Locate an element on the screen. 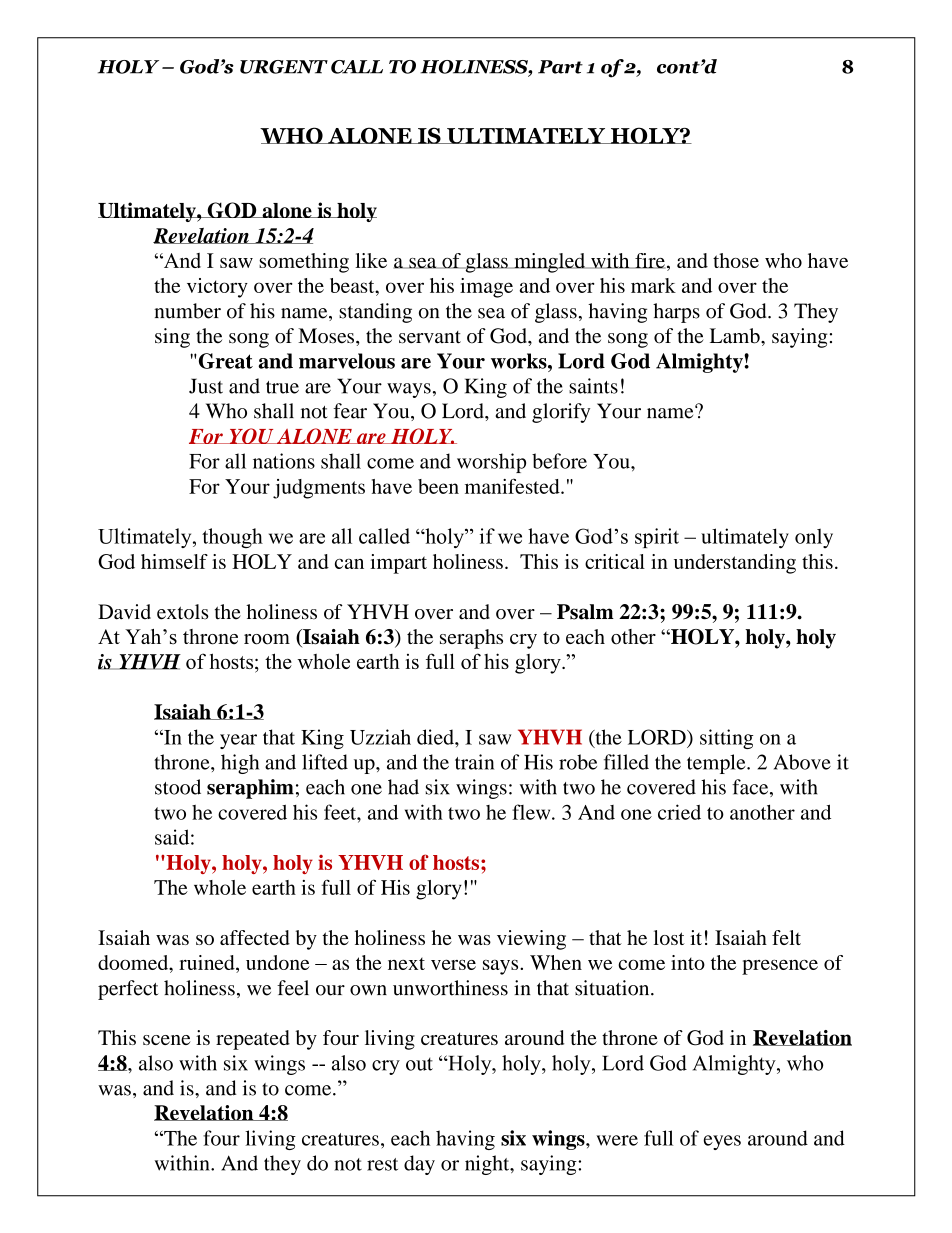 The height and width of the screenshot is (1233, 952). extols is located at coordinates (183, 612).
